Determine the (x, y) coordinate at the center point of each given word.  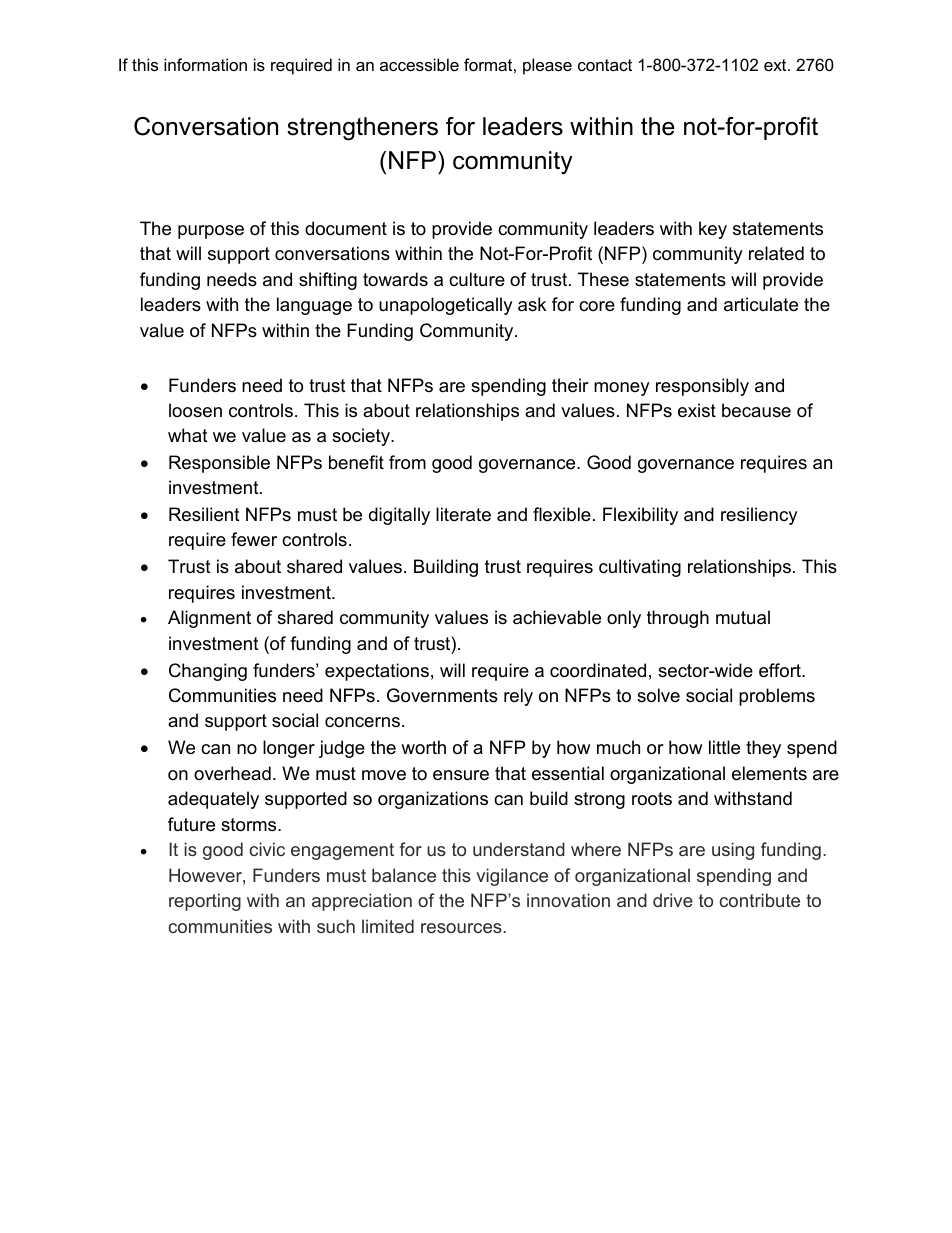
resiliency (759, 516)
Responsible (219, 464)
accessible (419, 64)
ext (776, 65)
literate (463, 514)
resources (462, 928)
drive (673, 900)
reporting (205, 902)
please (547, 66)
